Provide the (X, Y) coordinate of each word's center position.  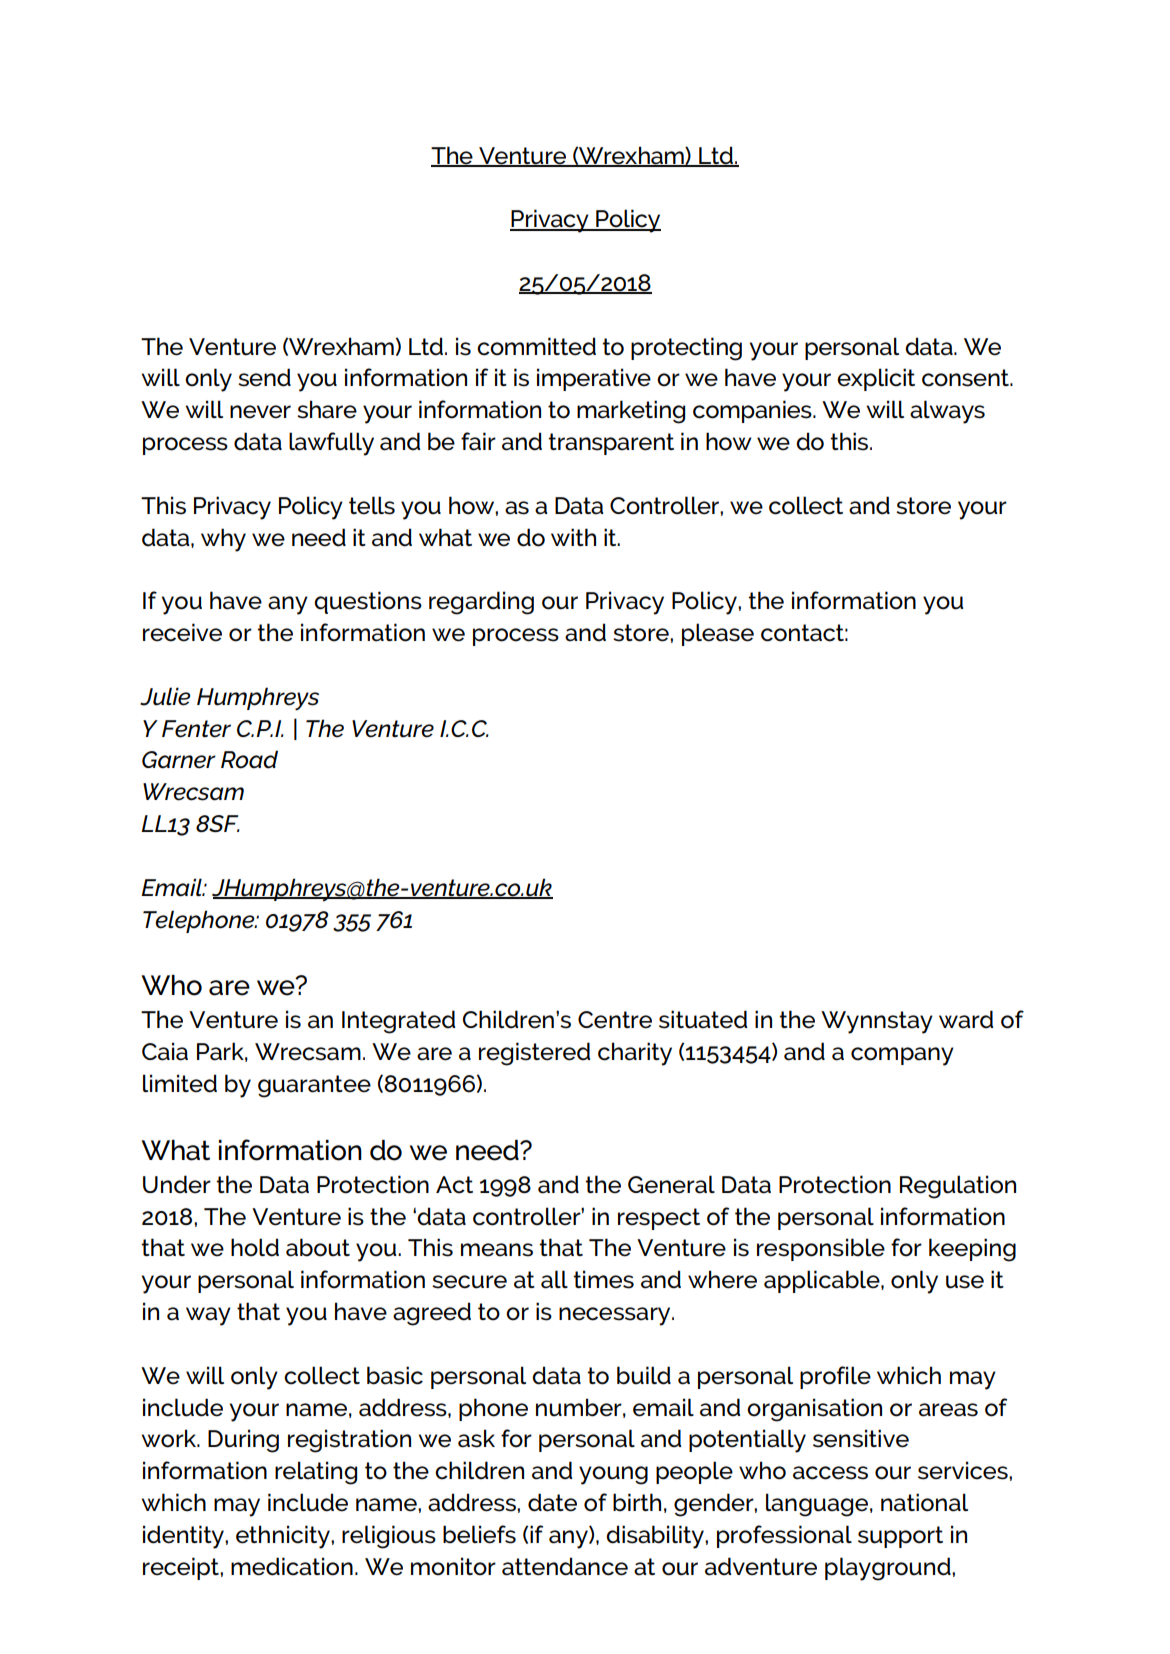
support (900, 1537)
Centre (615, 1020)
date (552, 1502)
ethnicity (284, 1537)
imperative (594, 379)
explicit (876, 379)
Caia (165, 1051)
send (264, 377)
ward (966, 1019)
